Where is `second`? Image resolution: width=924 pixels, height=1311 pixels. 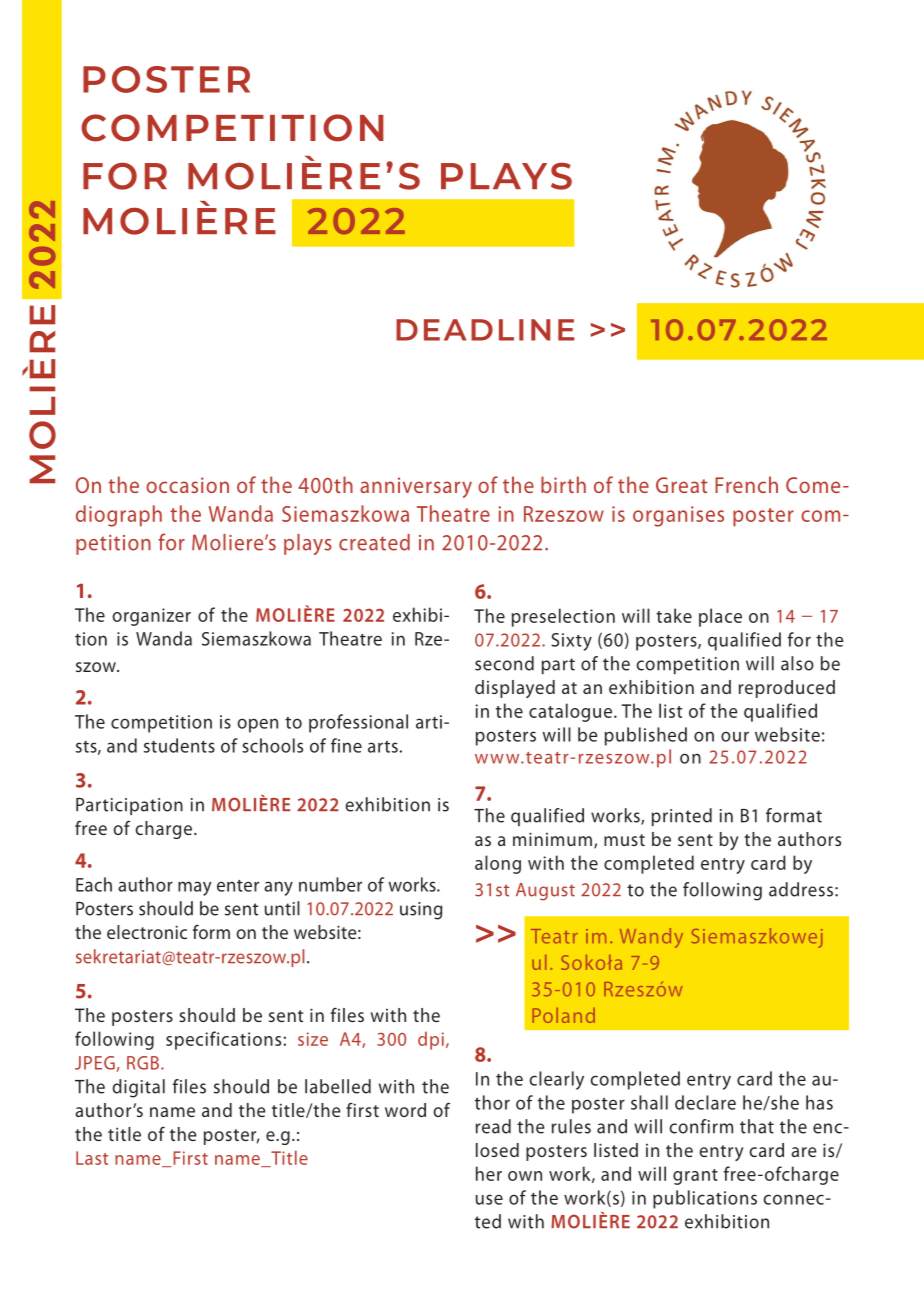 second is located at coordinates (504, 663).
